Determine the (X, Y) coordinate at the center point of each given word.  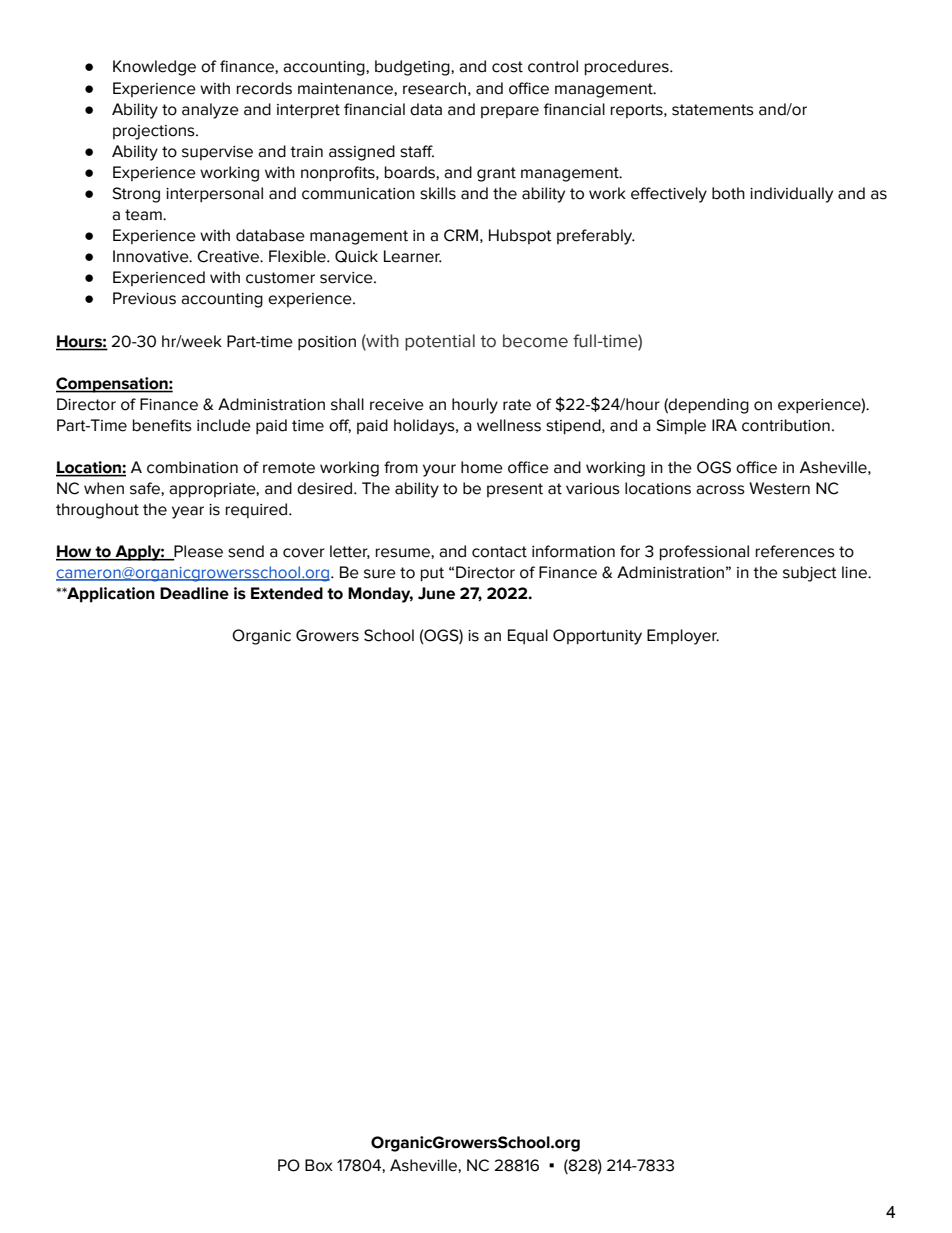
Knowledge (154, 68)
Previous (144, 298)
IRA (724, 425)
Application (110, 595)
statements (713, 110)
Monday (380, 595)
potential (440, 342)
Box (319, 1165)
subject (810, 574)
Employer (683, 637)
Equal (528, 636)
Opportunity (597, 637)
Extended (287, 593)
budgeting (413, 68)
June (436, 593)
